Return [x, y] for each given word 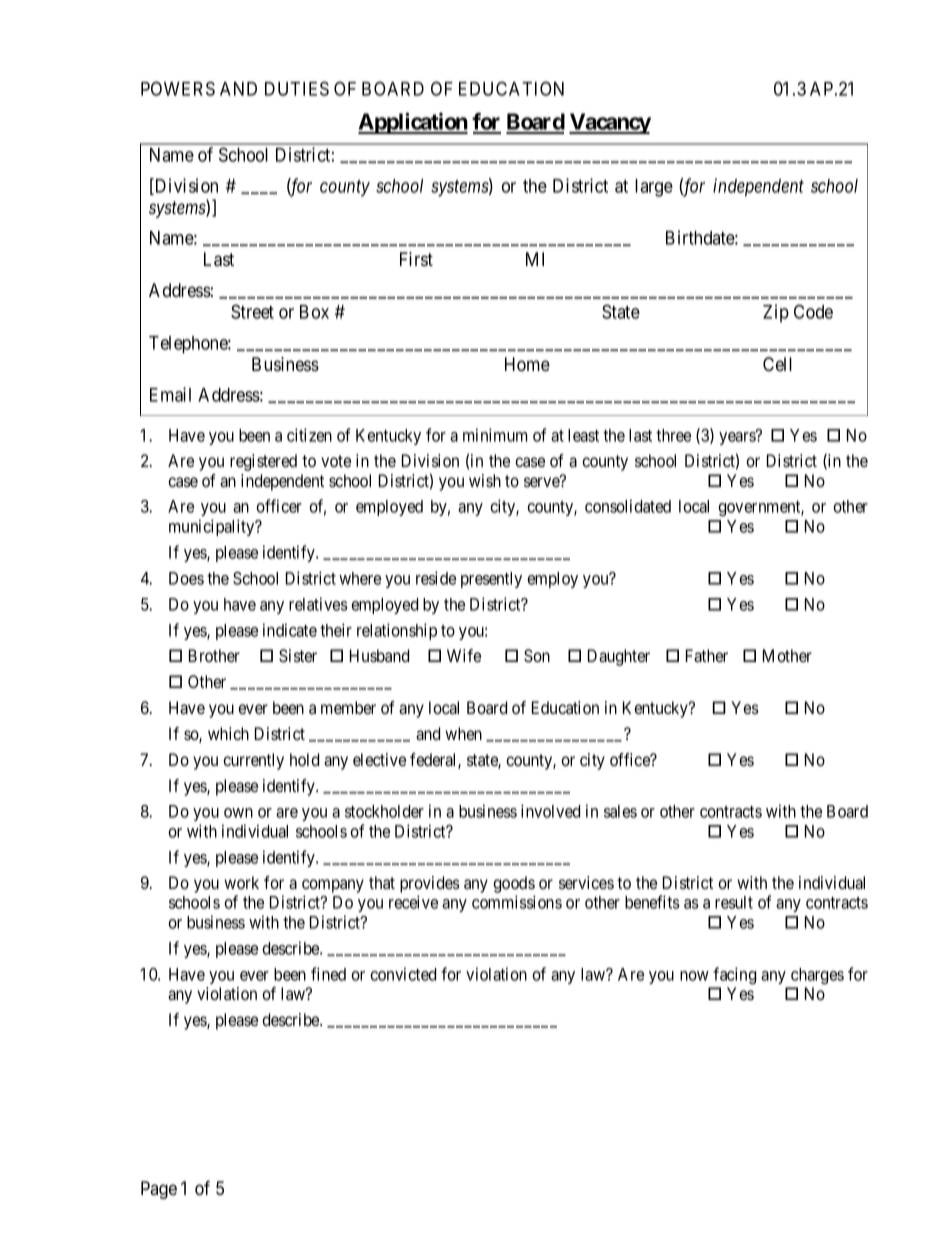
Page [159, 1190]
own [238, 813]
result [734, 902]
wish [485, 480]
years [738, 438]
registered [263, 462]
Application [413, 123]
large [654, 188]
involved [550, 811]
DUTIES [297, 88]
